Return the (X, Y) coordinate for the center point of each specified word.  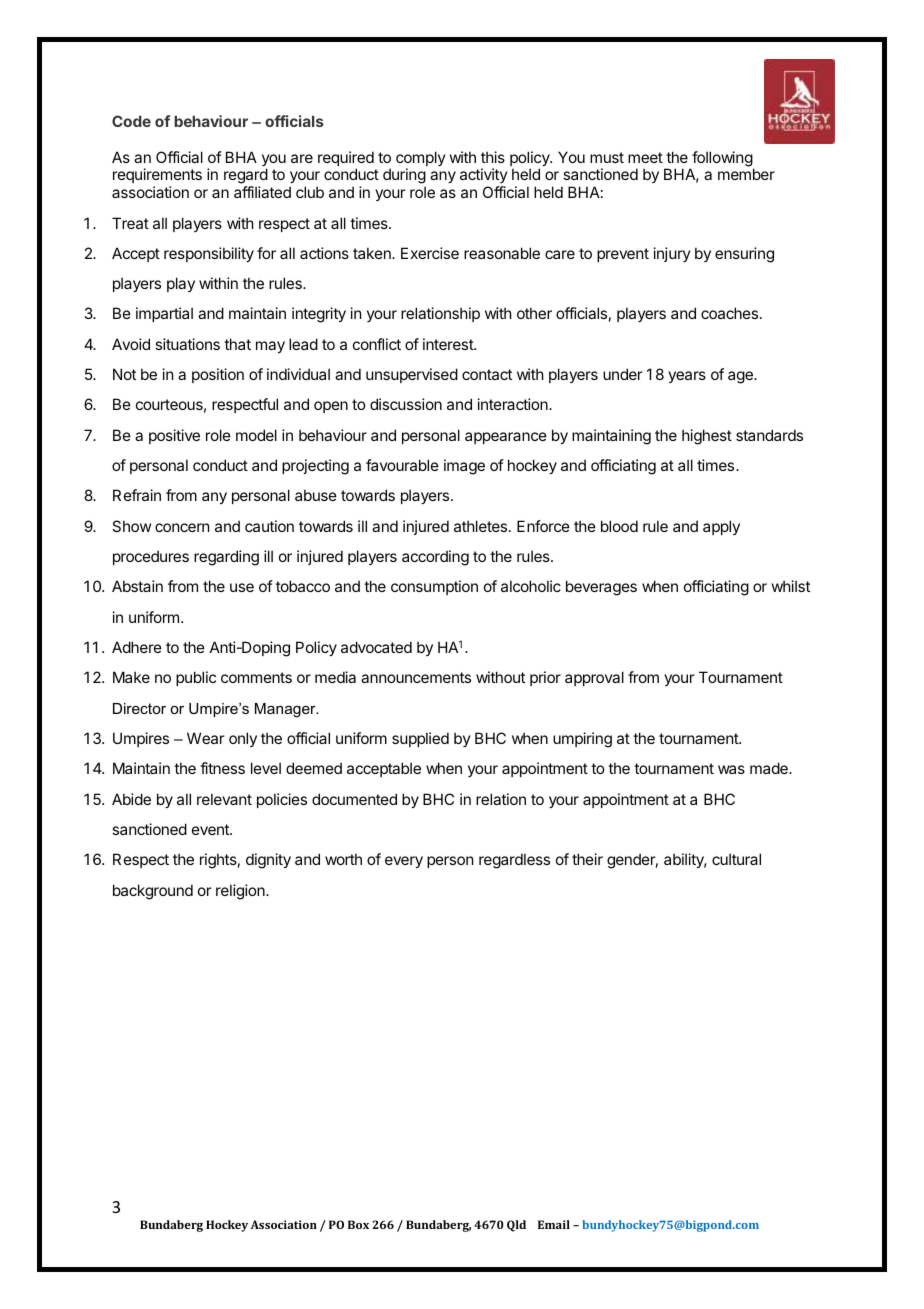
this (493, 157)
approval (594, 678)
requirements (157, 175)
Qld (516, 1226)
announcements (416, 677)
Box (358, 1224)
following (722, 160)
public (196, 678)
